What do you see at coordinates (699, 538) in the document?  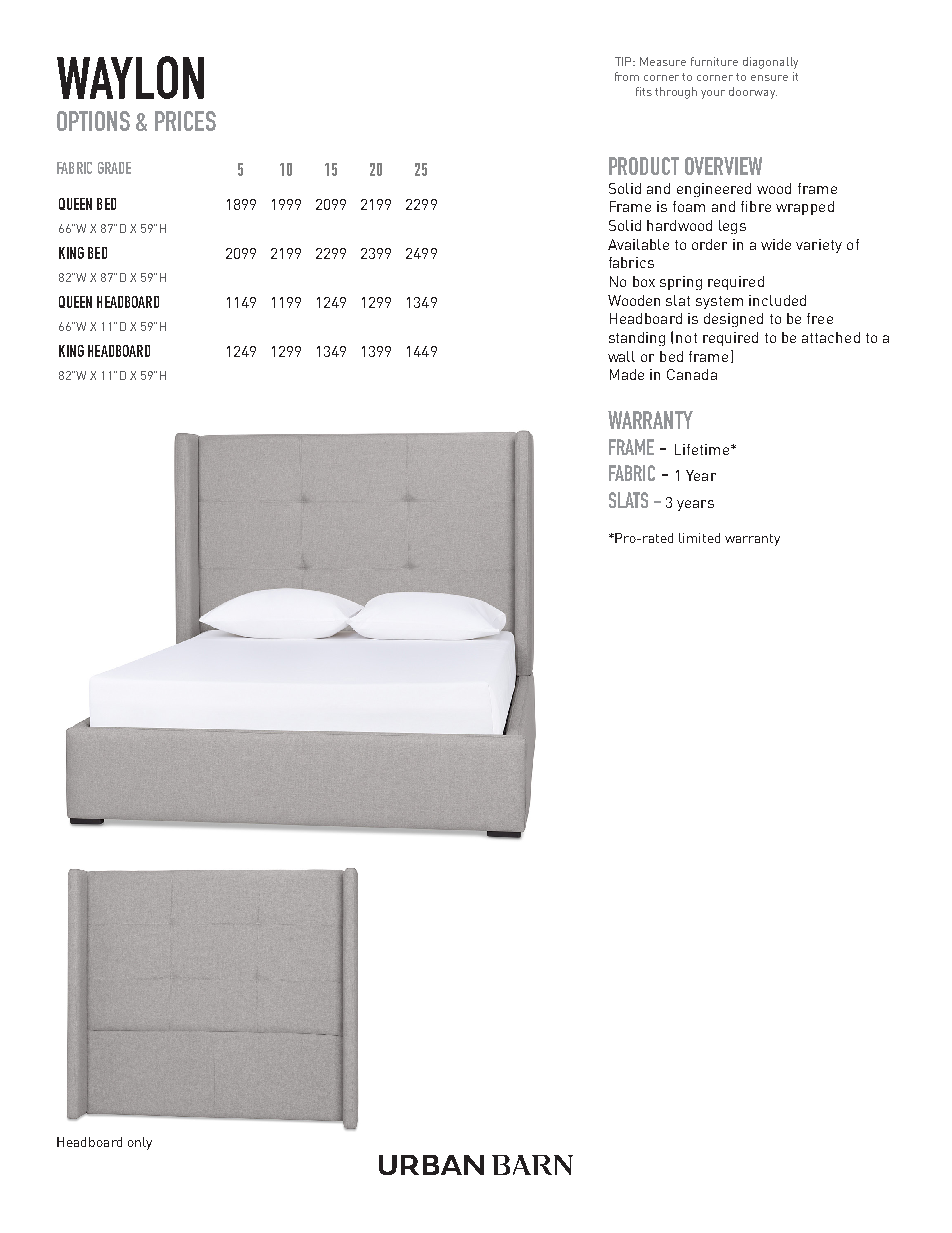 I see `limited` at bounding box center [699, 538].
